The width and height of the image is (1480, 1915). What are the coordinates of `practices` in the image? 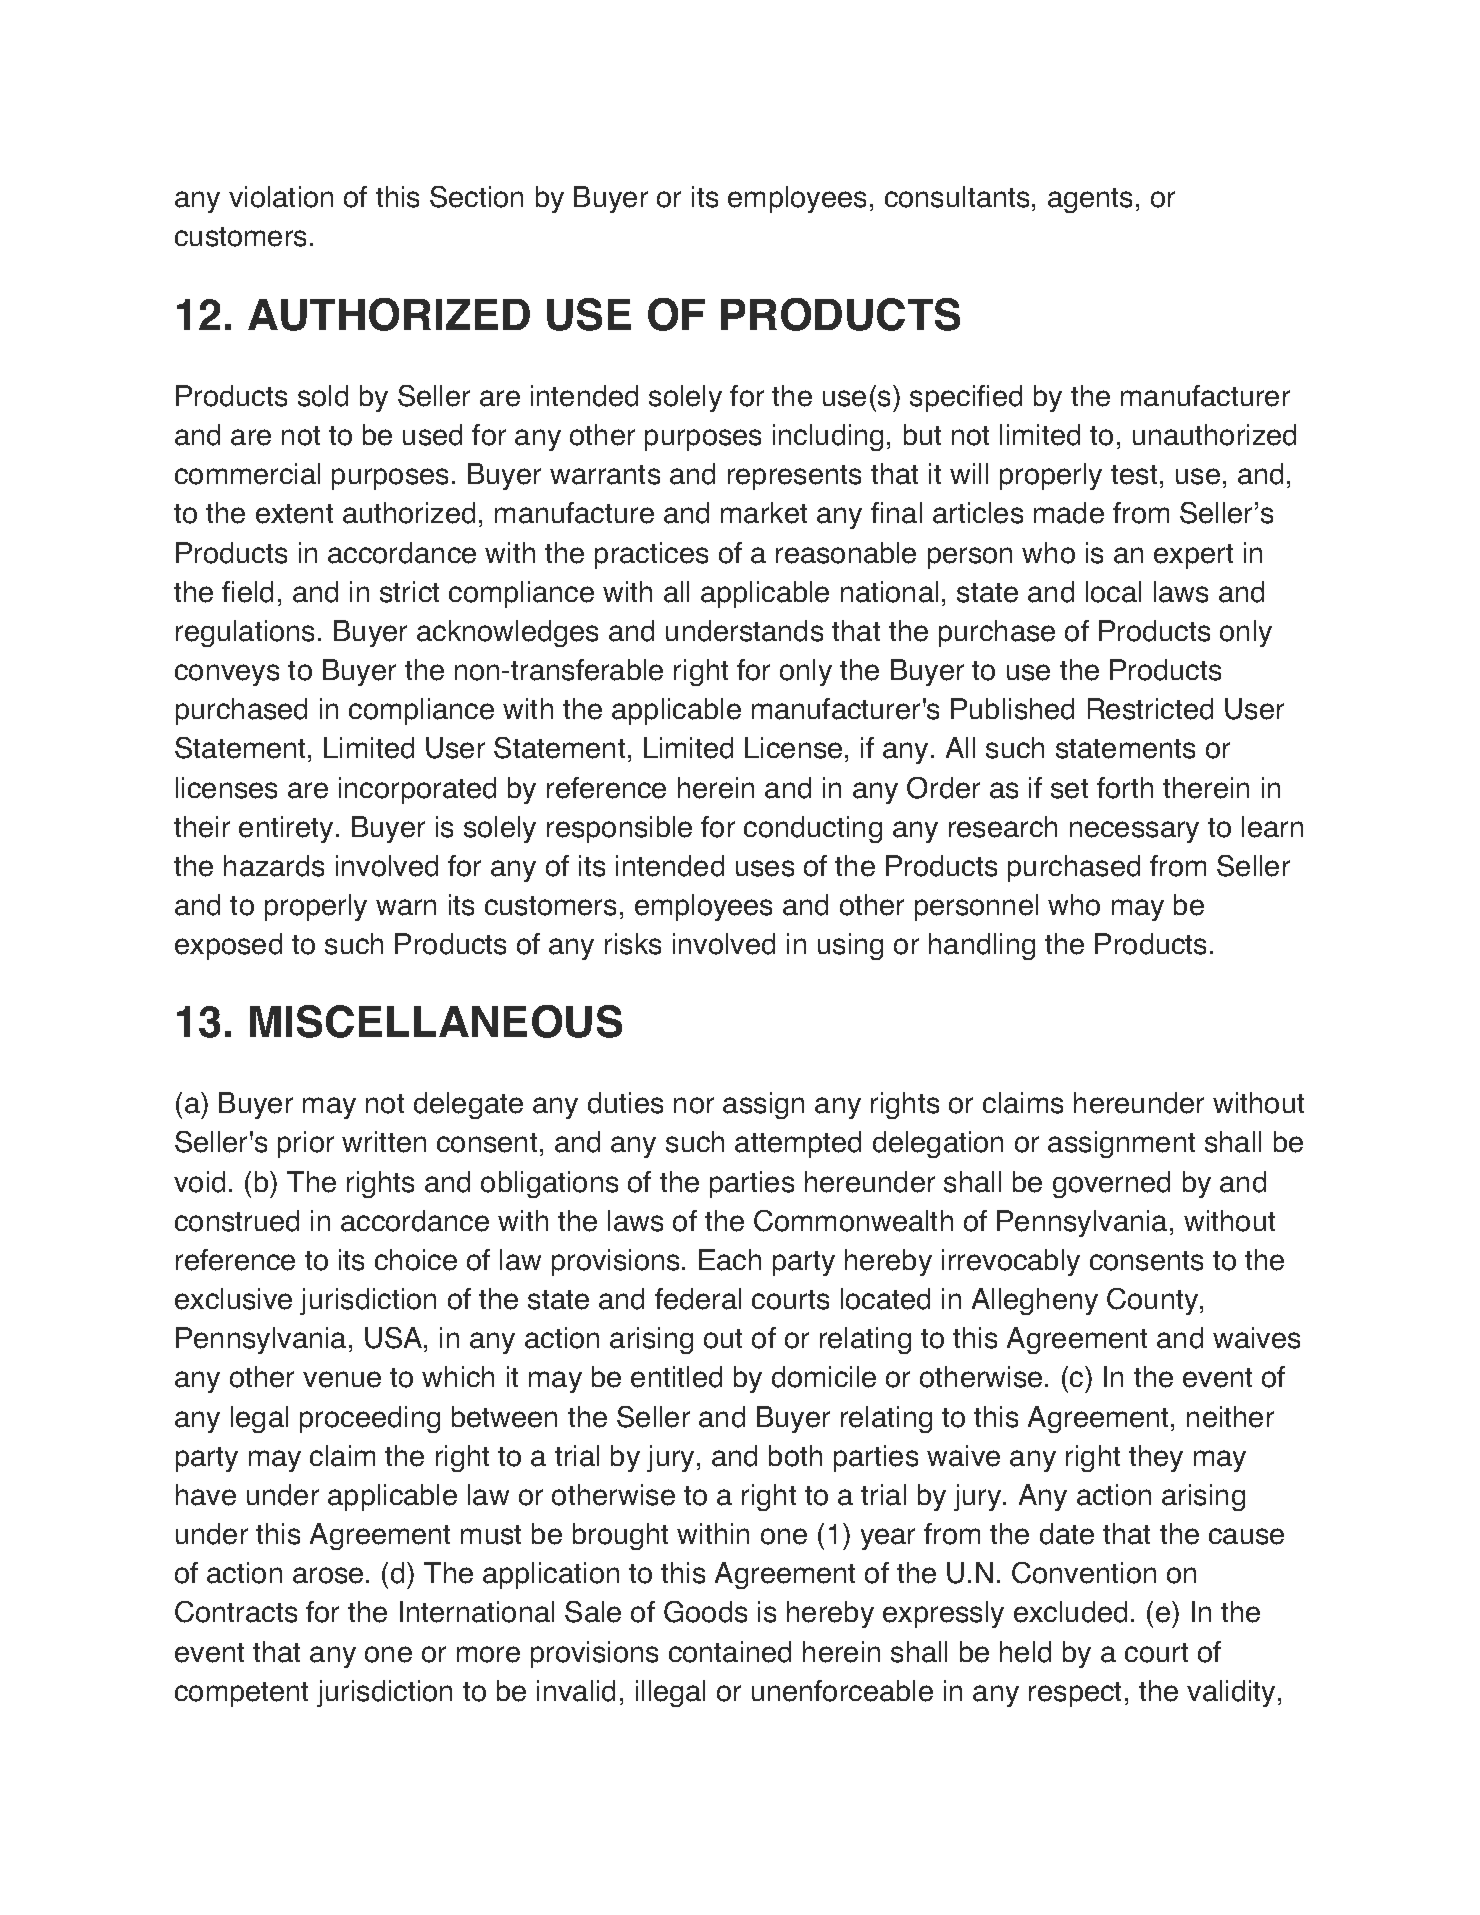 It's located at (651, 555).
